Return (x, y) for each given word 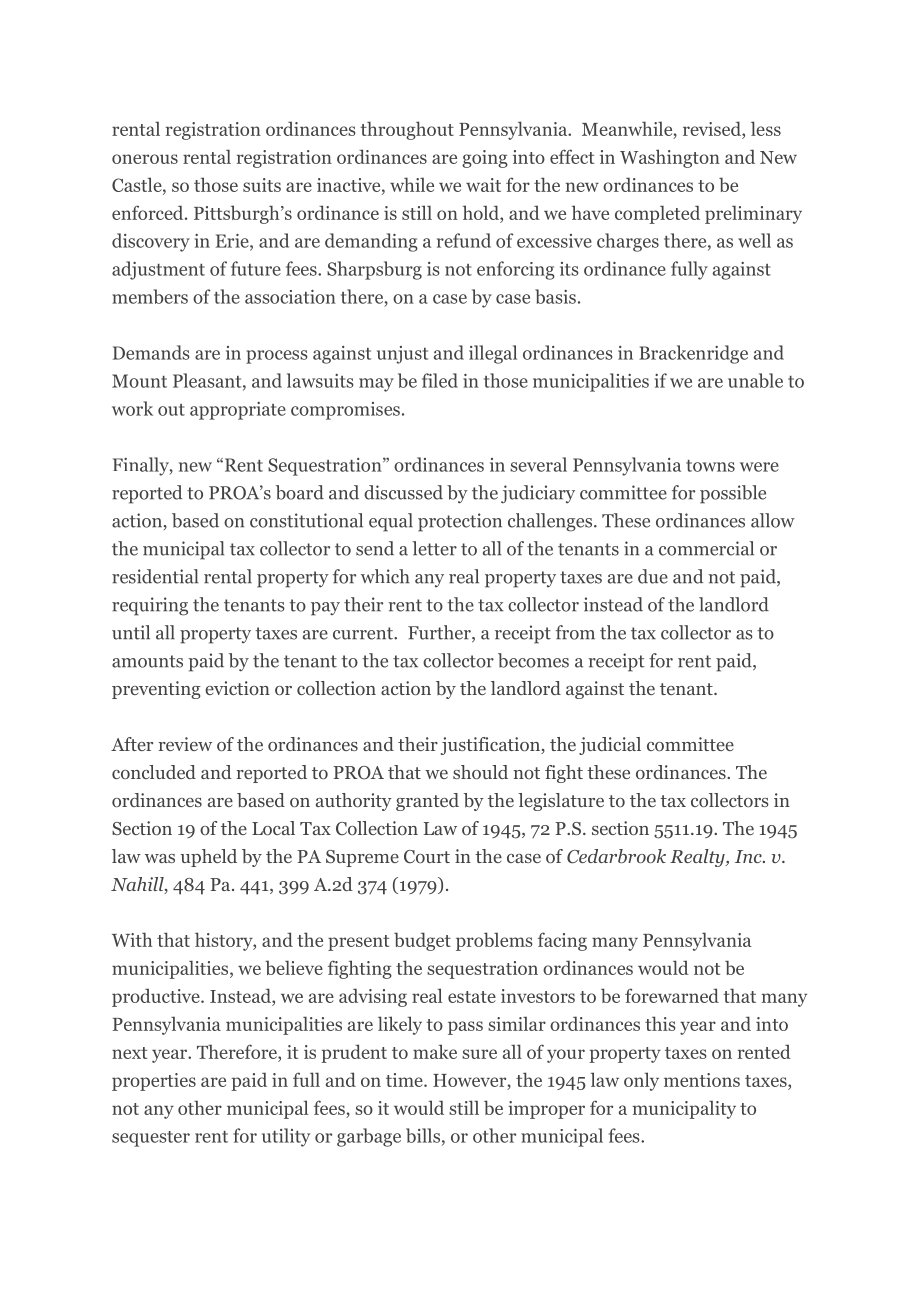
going (485, 159)
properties (154, 1082)
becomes (533, 660)
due (653, 576)
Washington (670, 158)
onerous (145, 159)
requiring (150, 606)
